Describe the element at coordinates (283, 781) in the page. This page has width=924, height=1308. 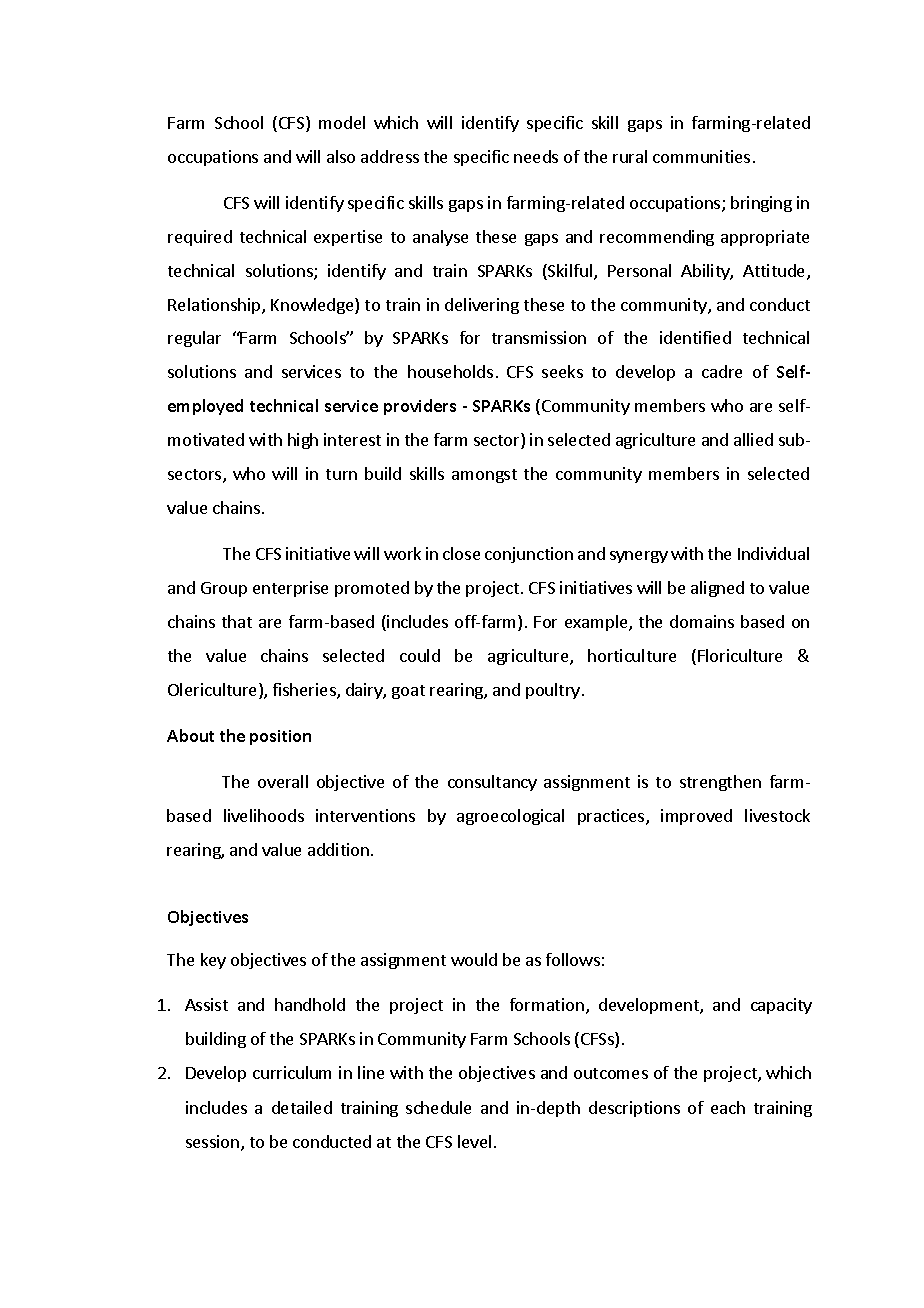
I see `overall` at that location.
